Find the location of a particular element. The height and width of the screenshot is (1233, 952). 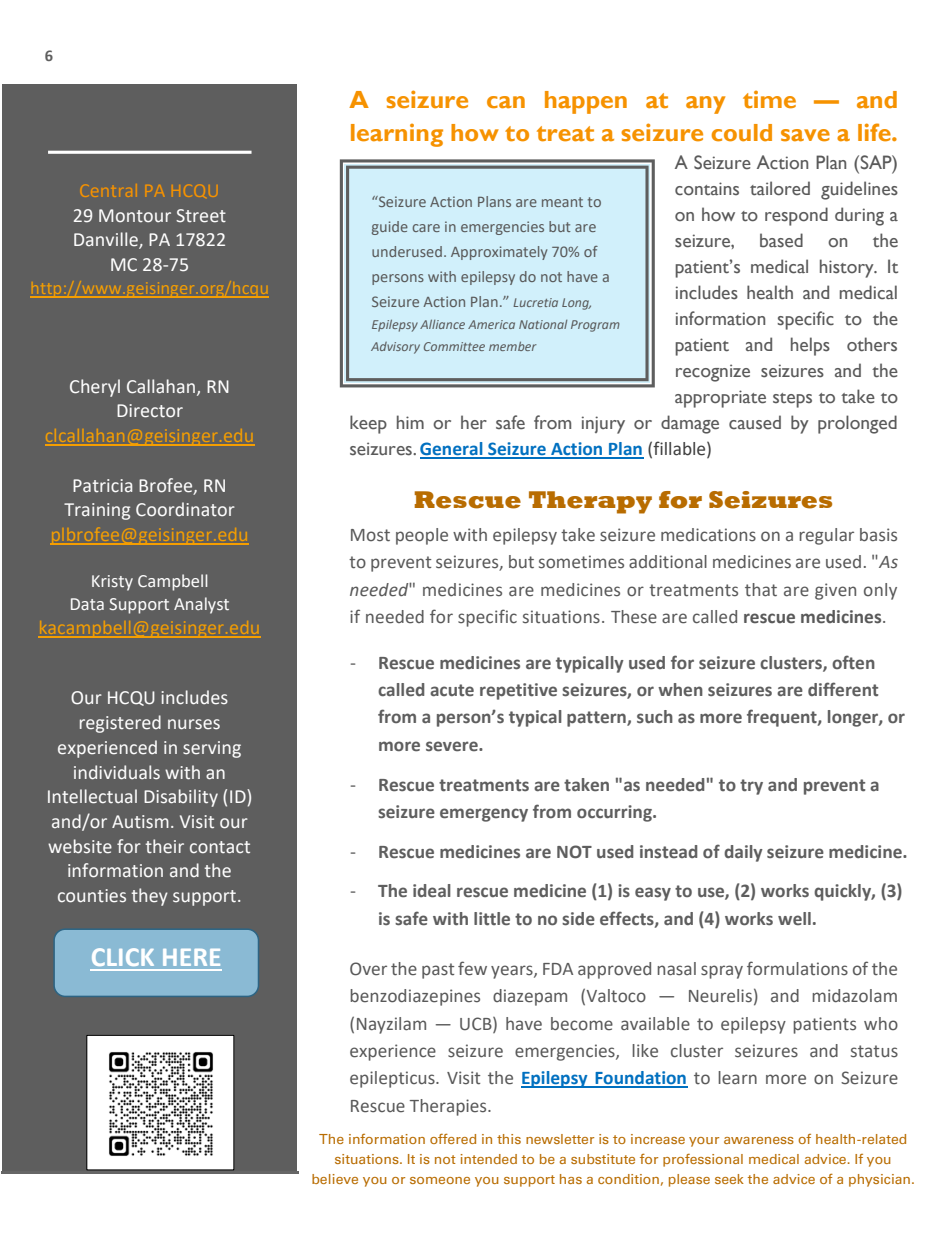

save is located at coordinates (805, 135).
